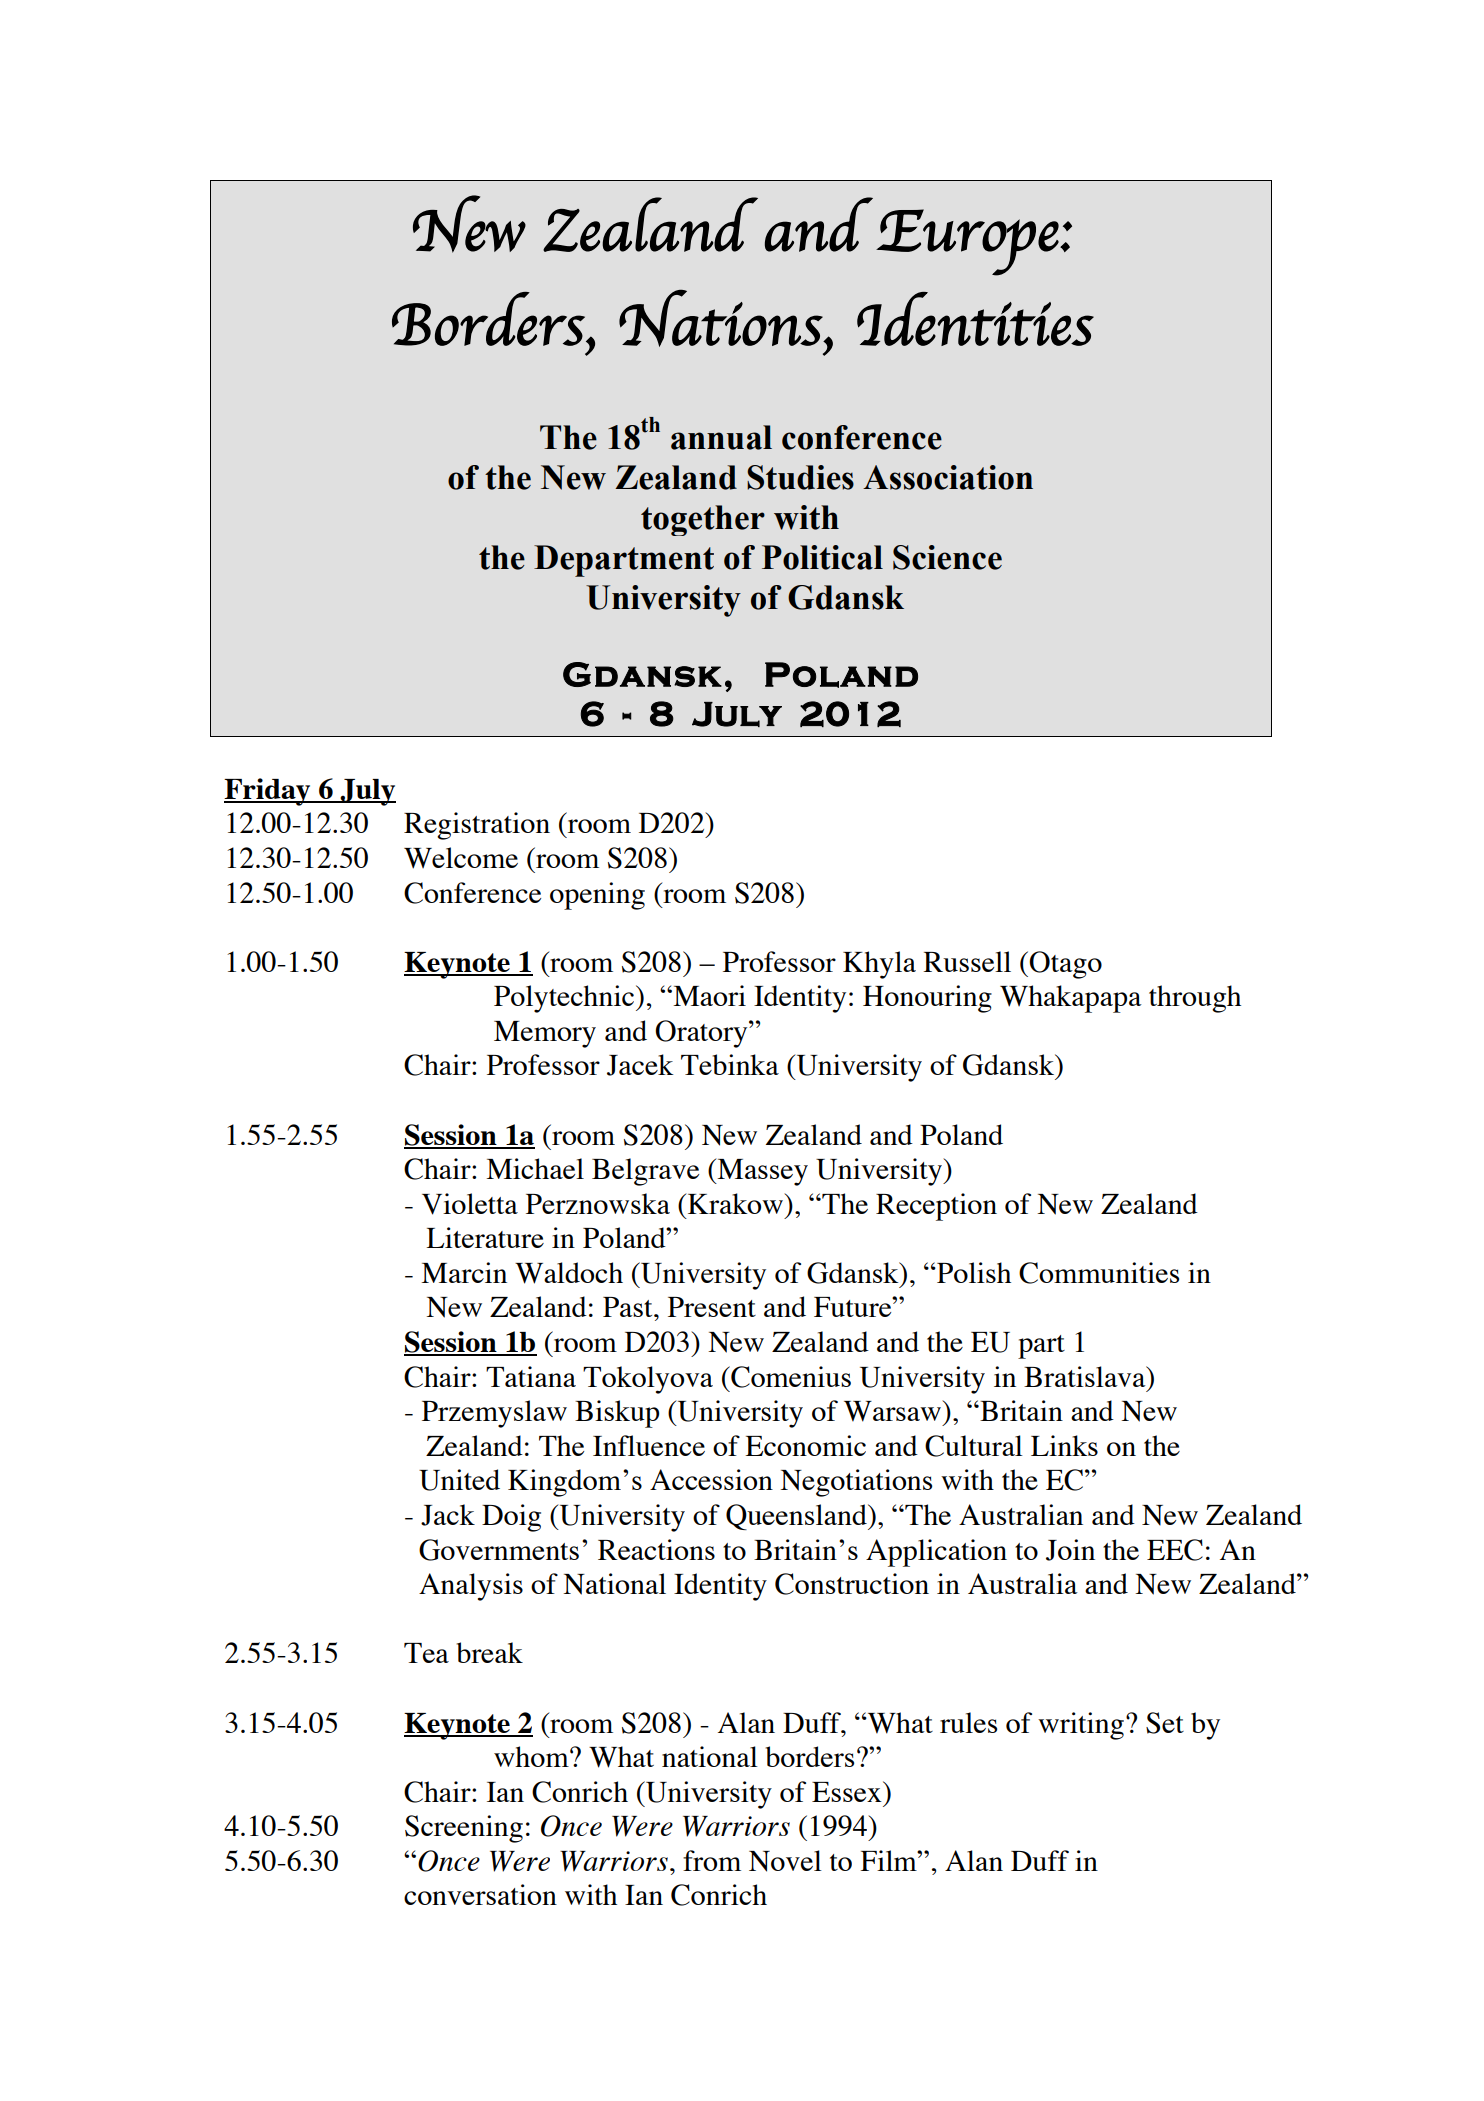  I want to click on Otago, so click(1065, 965).
